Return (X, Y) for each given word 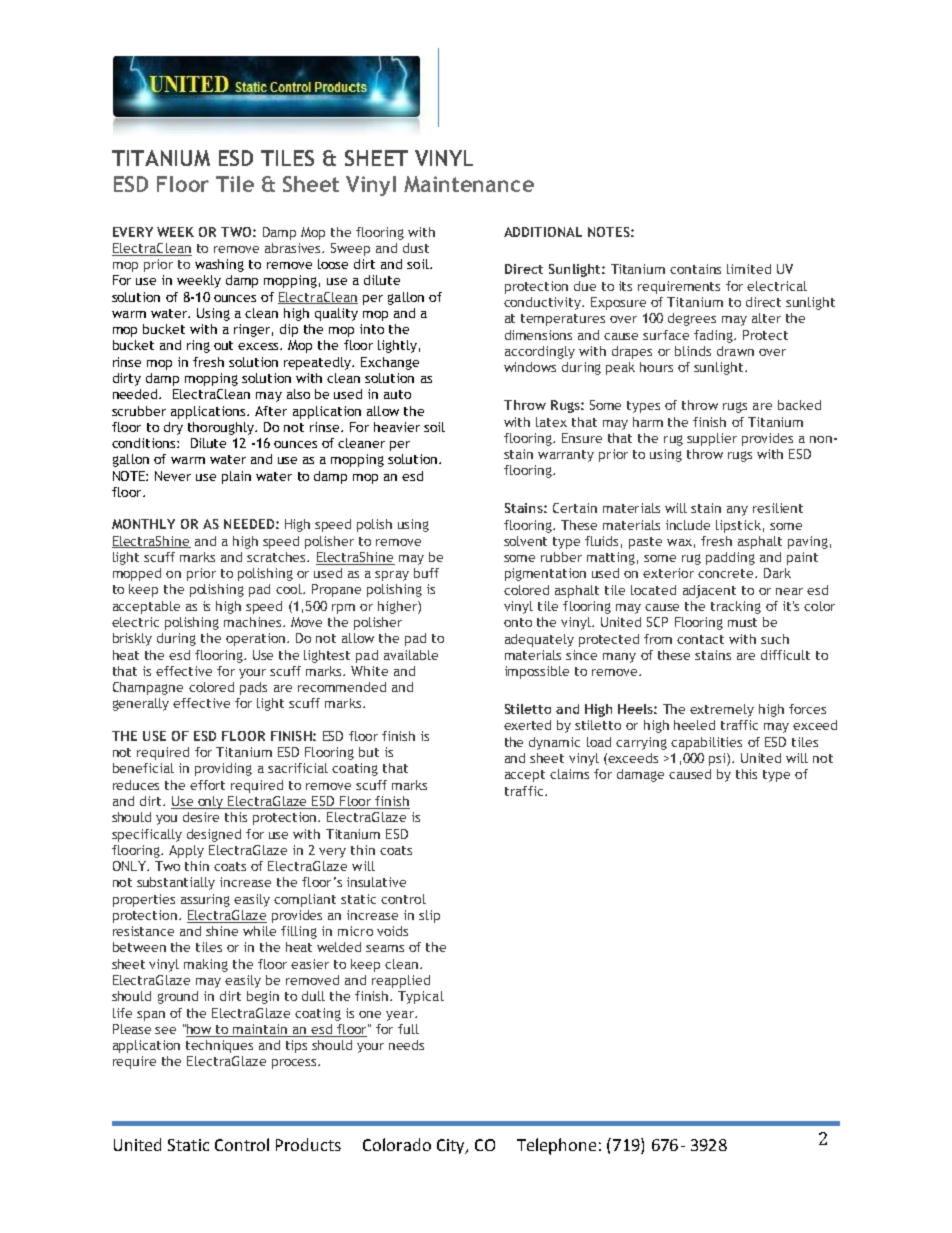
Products (308, 1144)
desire (201, 817)
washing (219, 265)
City (452, 1146)
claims (569, 774)
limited (749, 269)
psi (718, 759)
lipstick (738, 526)
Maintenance (469, 184)
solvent (525, 541)
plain (236, 477)
